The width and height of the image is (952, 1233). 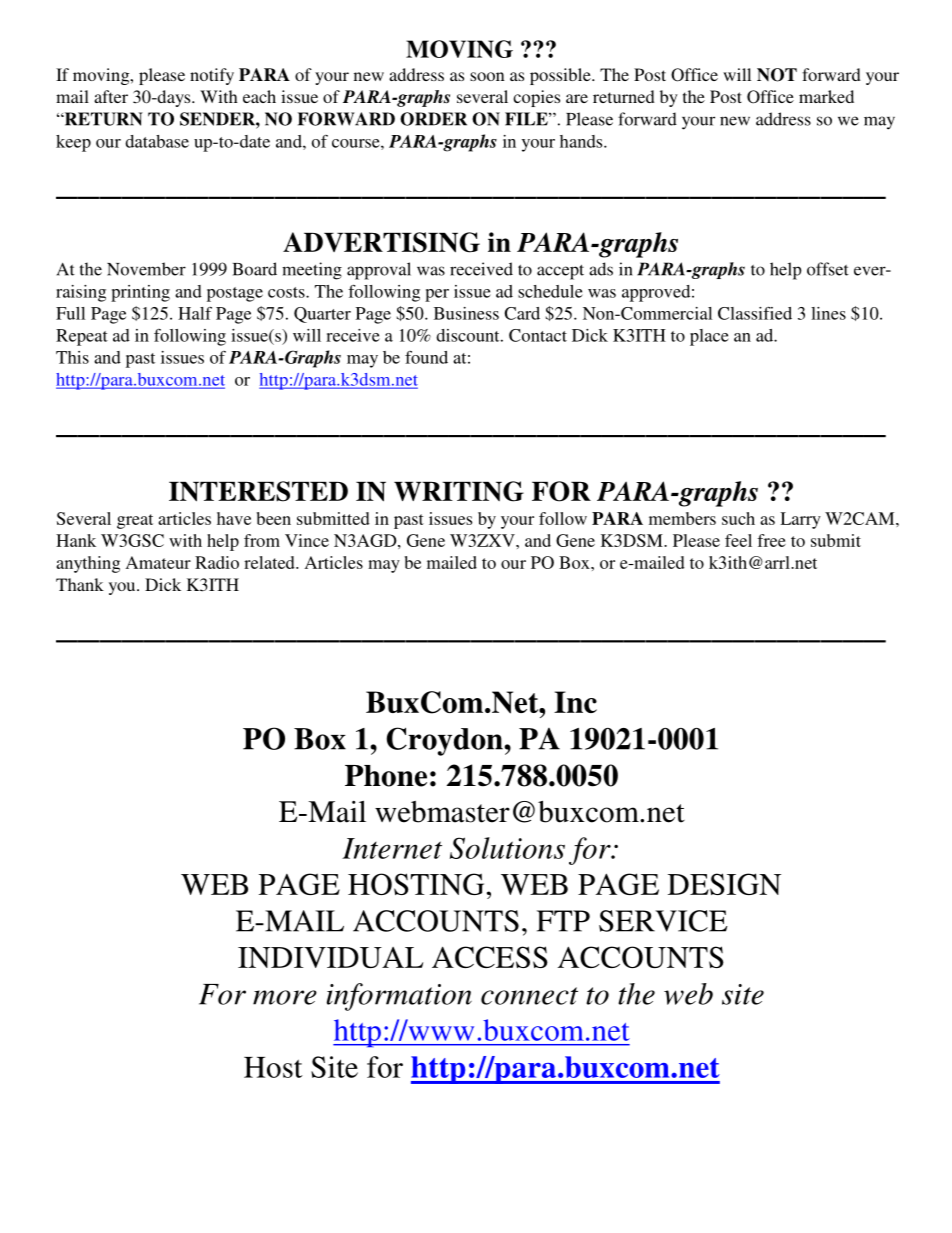 I want to click on WRITING, so click(x=459, y=491).
